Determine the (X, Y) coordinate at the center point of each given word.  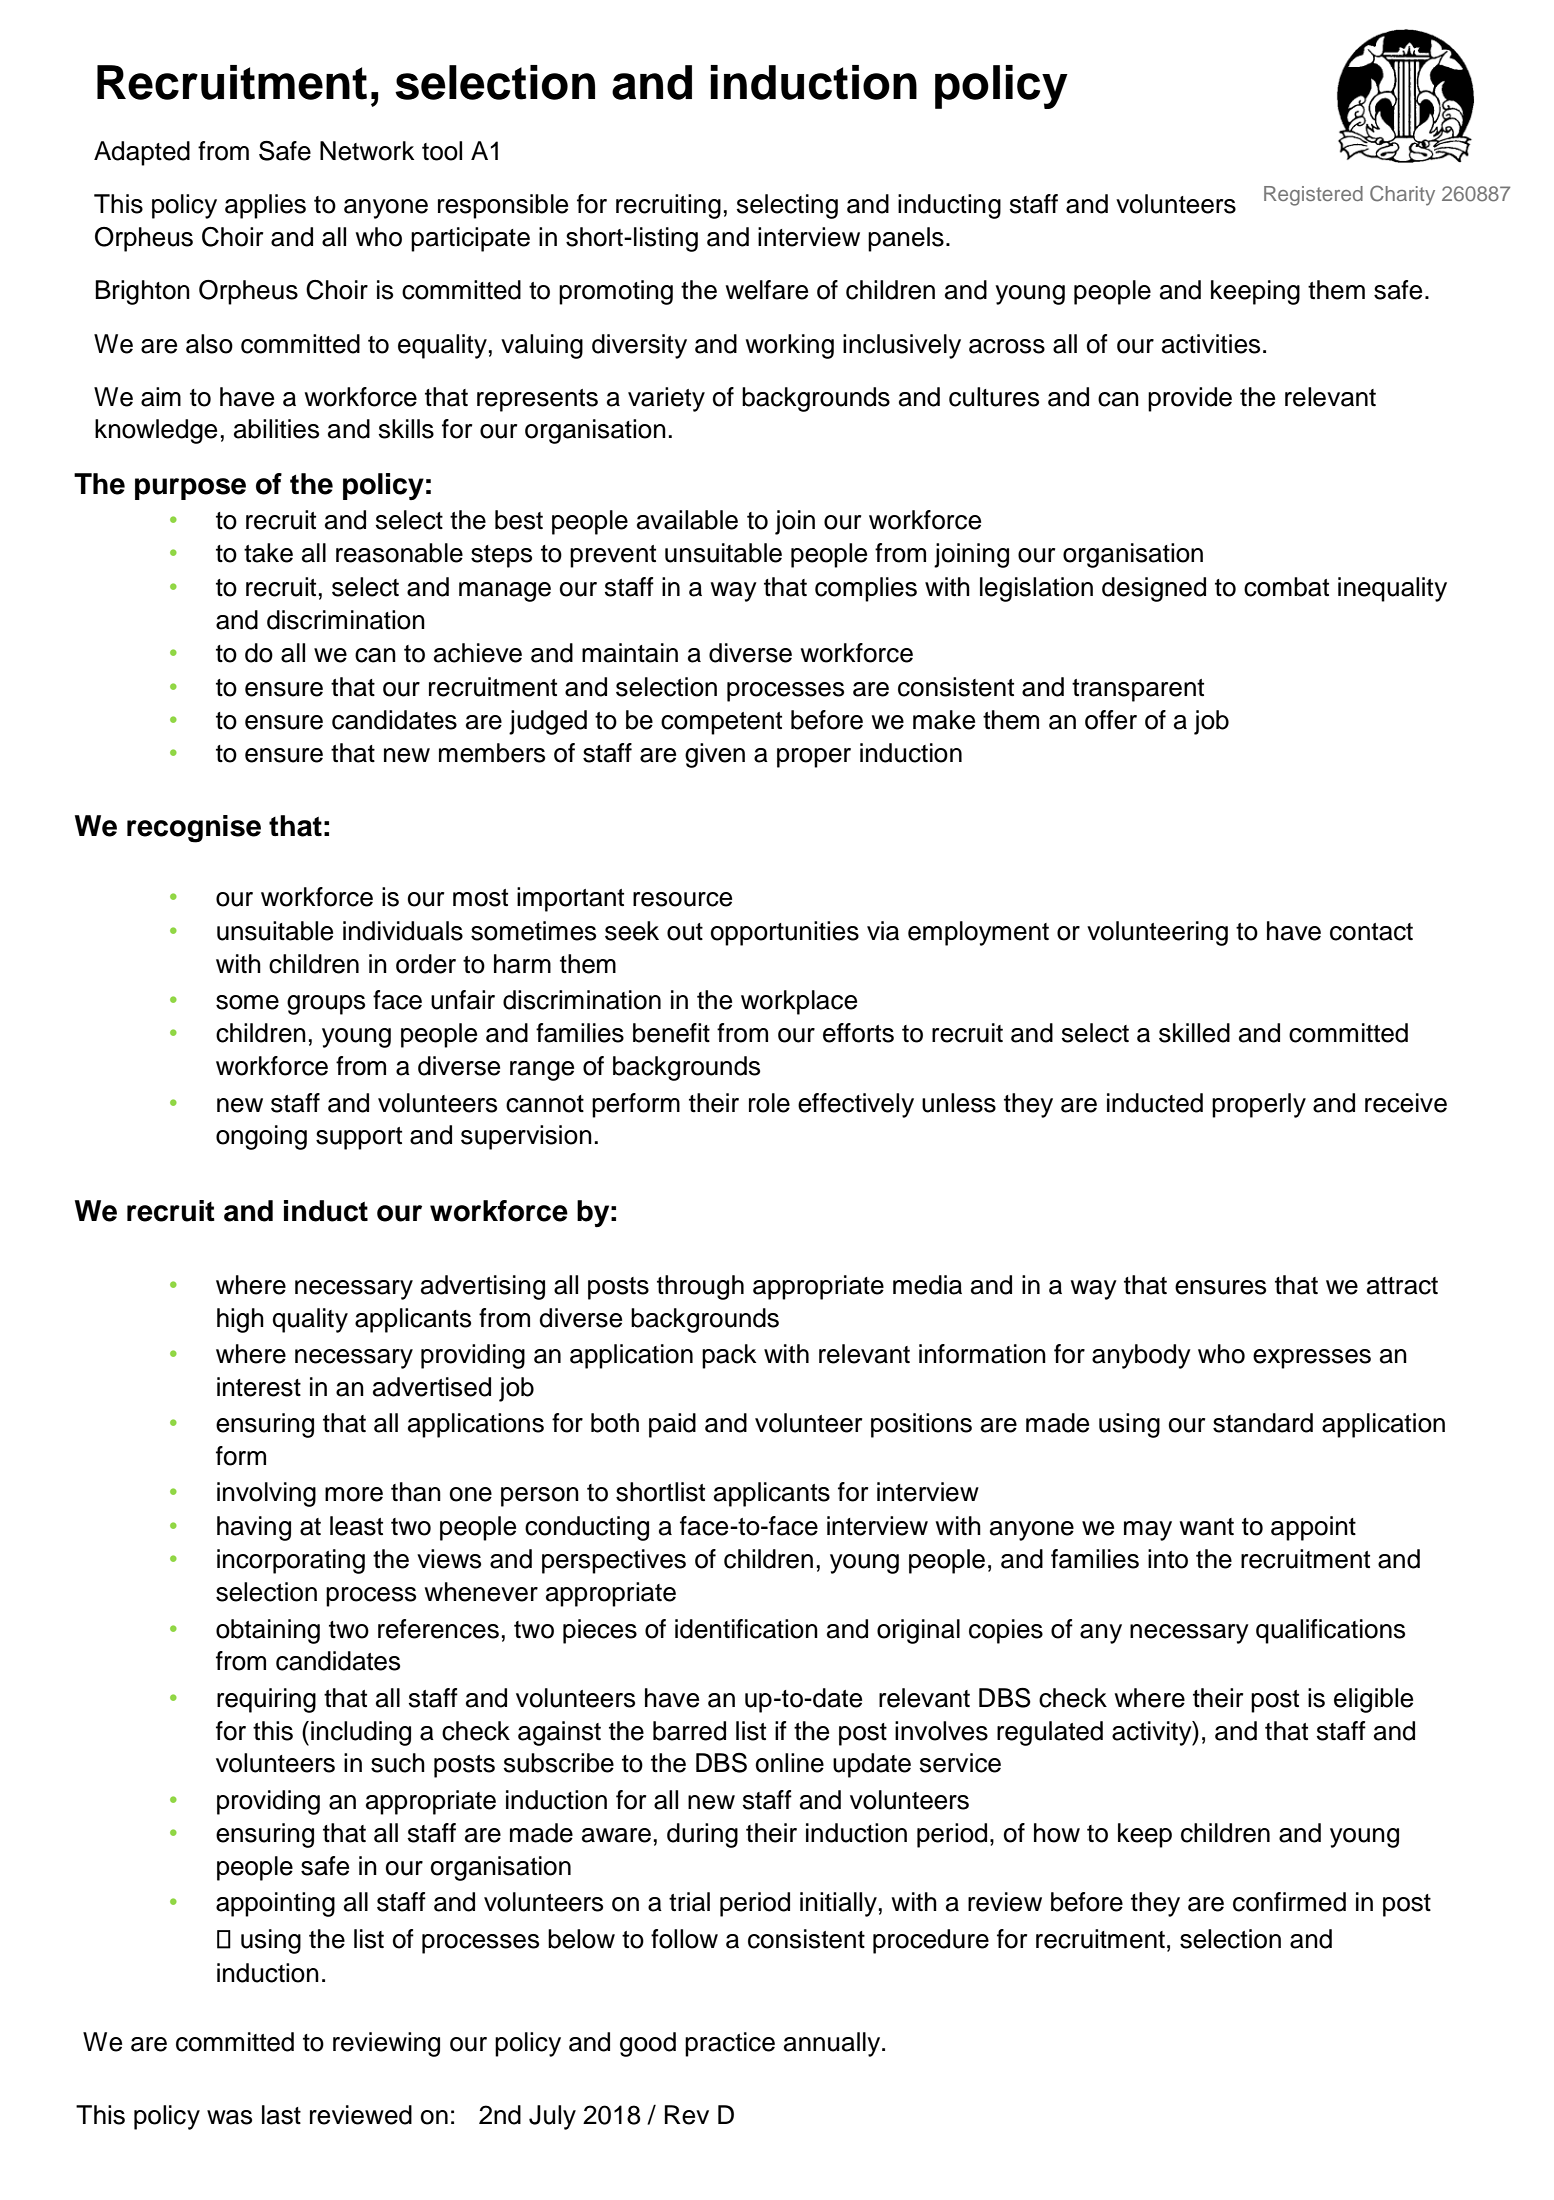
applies (265, 206)
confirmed (1289, 1902)
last (281, 2115)
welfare (767, 290)
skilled (1194, 1033)
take (268, 553)
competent (721, 723)
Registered (1313, 196)
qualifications (1330, 1631)
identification (746, 1629)
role (769, 1103)
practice (730, 2044)
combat (1286, 587)
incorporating (291, 1561)
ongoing (261, 1137)
